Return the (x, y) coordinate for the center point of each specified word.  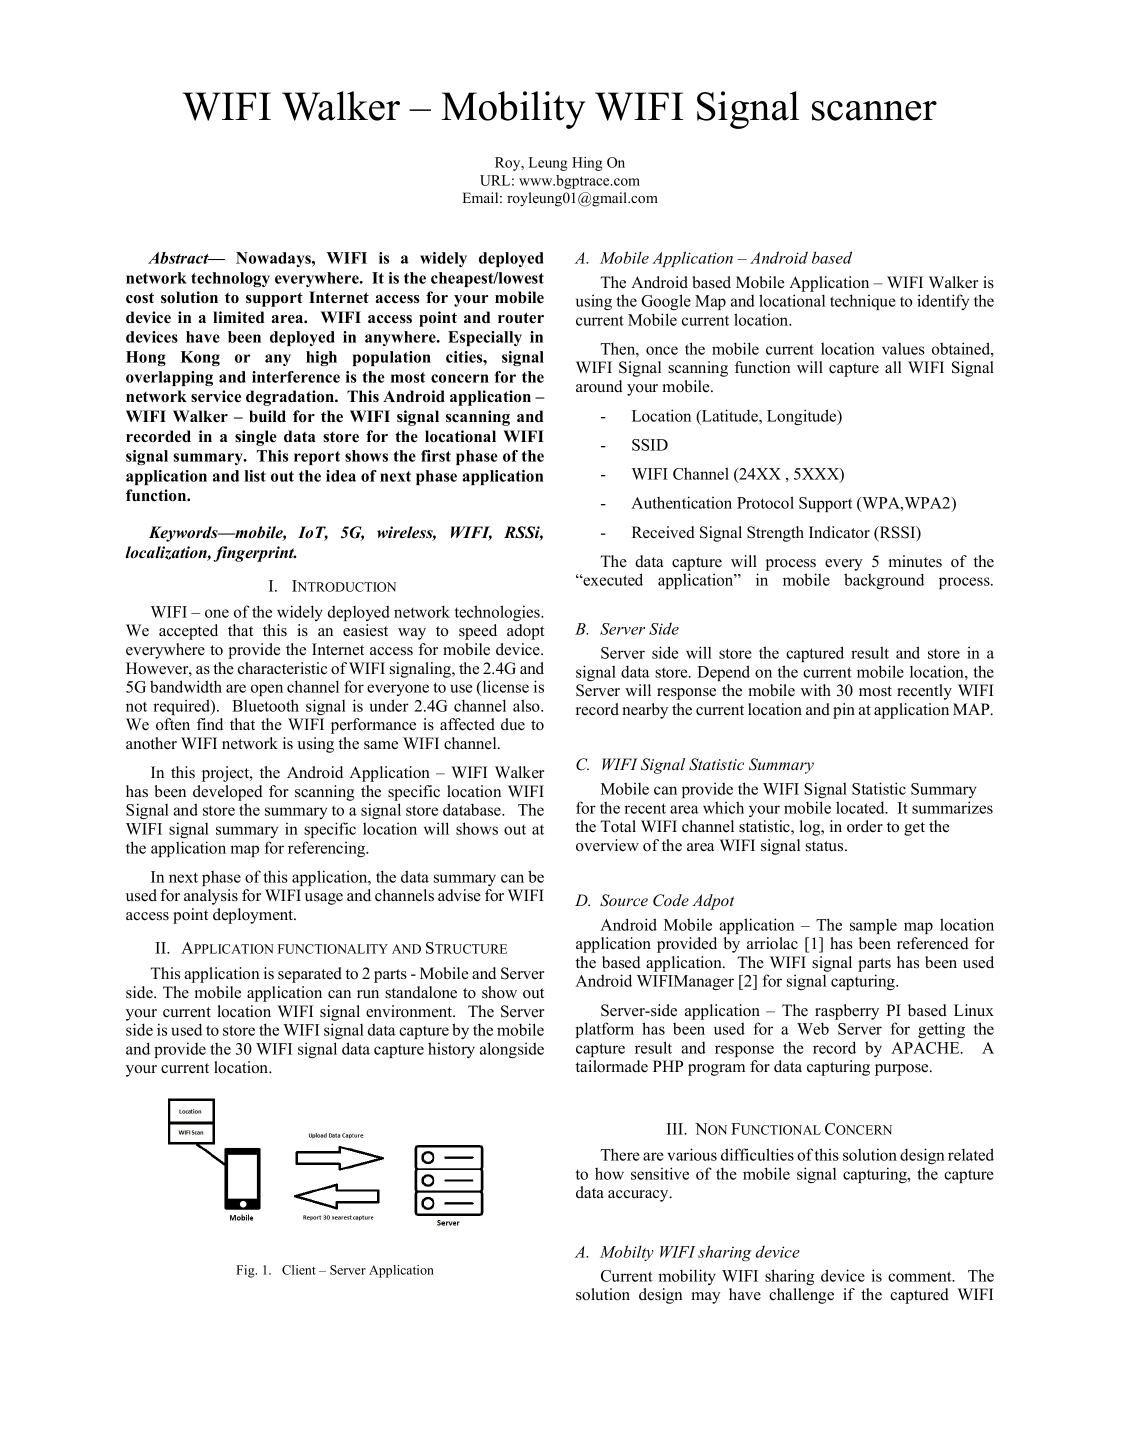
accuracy (639, 1196)
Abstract (179, 258)
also (527, 705)
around (599, 386)
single (256, 438)
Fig (246, 1271)
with (816, 690)
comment (921, 1276)
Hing (587, 164)
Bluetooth (265, 705)
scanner (874, 111)
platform (604, 1030)
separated (310, 975)
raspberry (847, 1012)
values (903, 348)
